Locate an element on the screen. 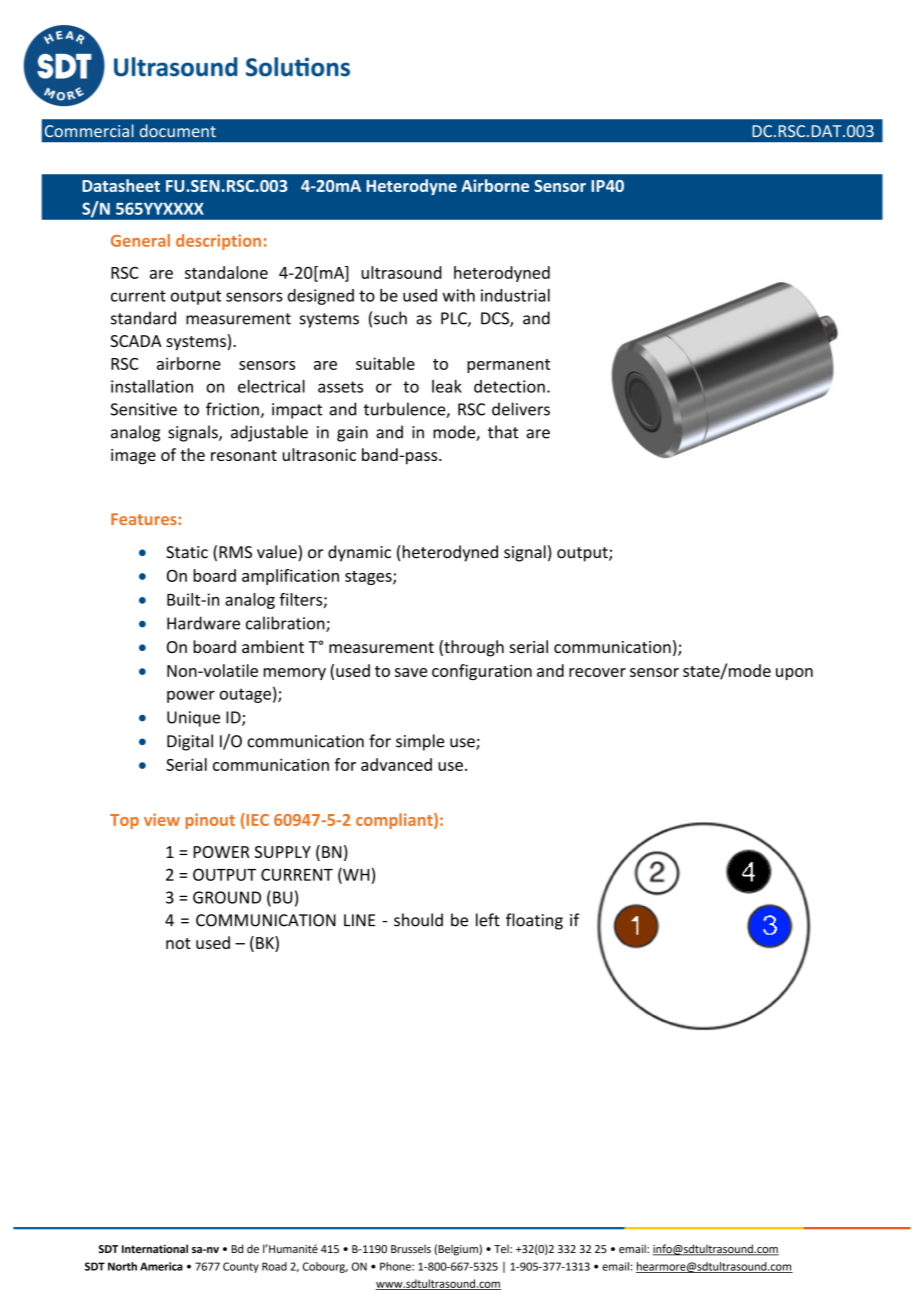 This screenshot has width=924, height=1308. delivers is located at coordinates (521, 409).
